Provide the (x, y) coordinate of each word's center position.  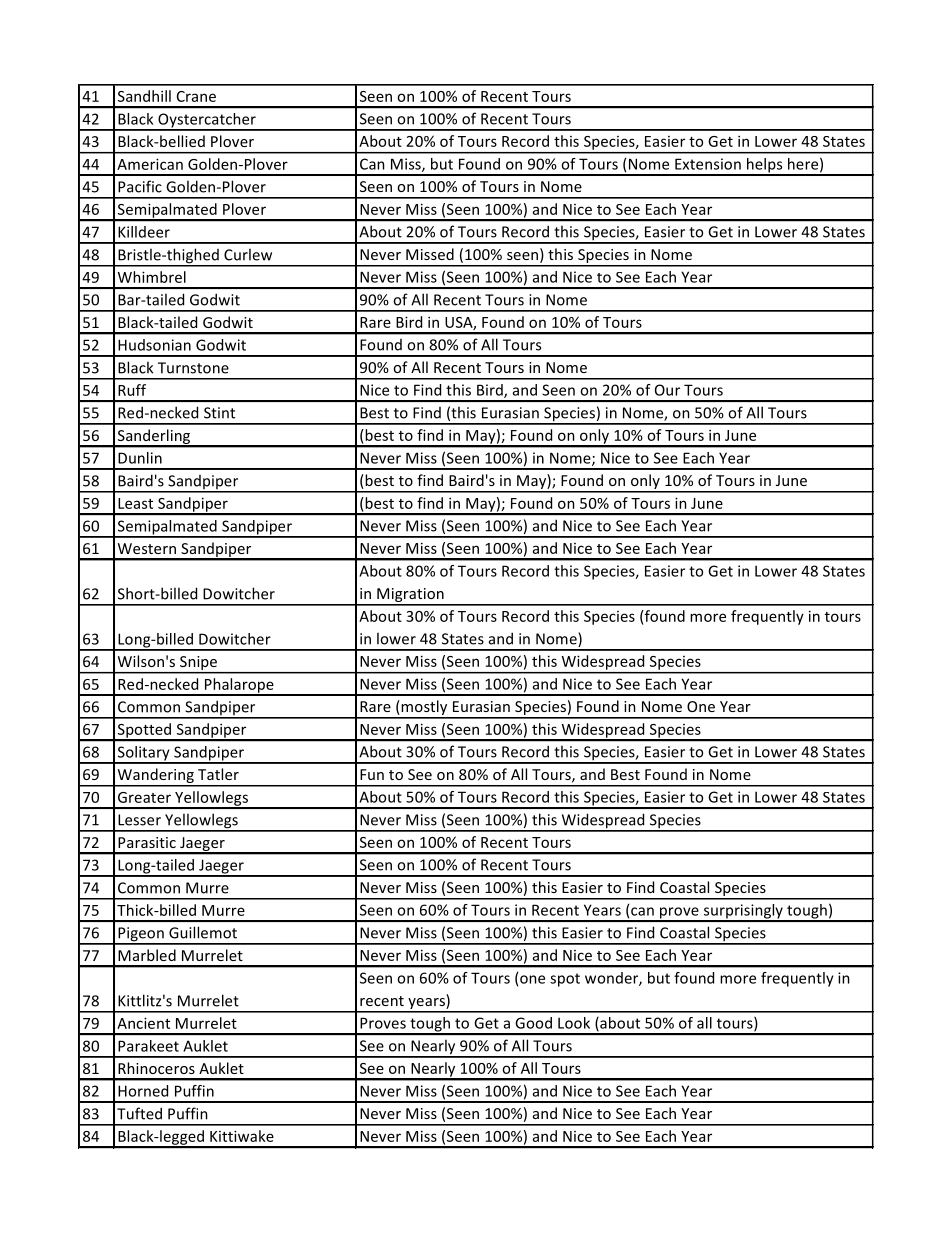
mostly (424, 709)
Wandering (155, 777)
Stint (219, 413)
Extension (708, 164)
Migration (410, 596)
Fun (372, 774)
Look (574, 1023)
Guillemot (203, 932)
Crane (196, 96)
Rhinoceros (156, 1068)
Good (533, 1023)
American (150, 164)
